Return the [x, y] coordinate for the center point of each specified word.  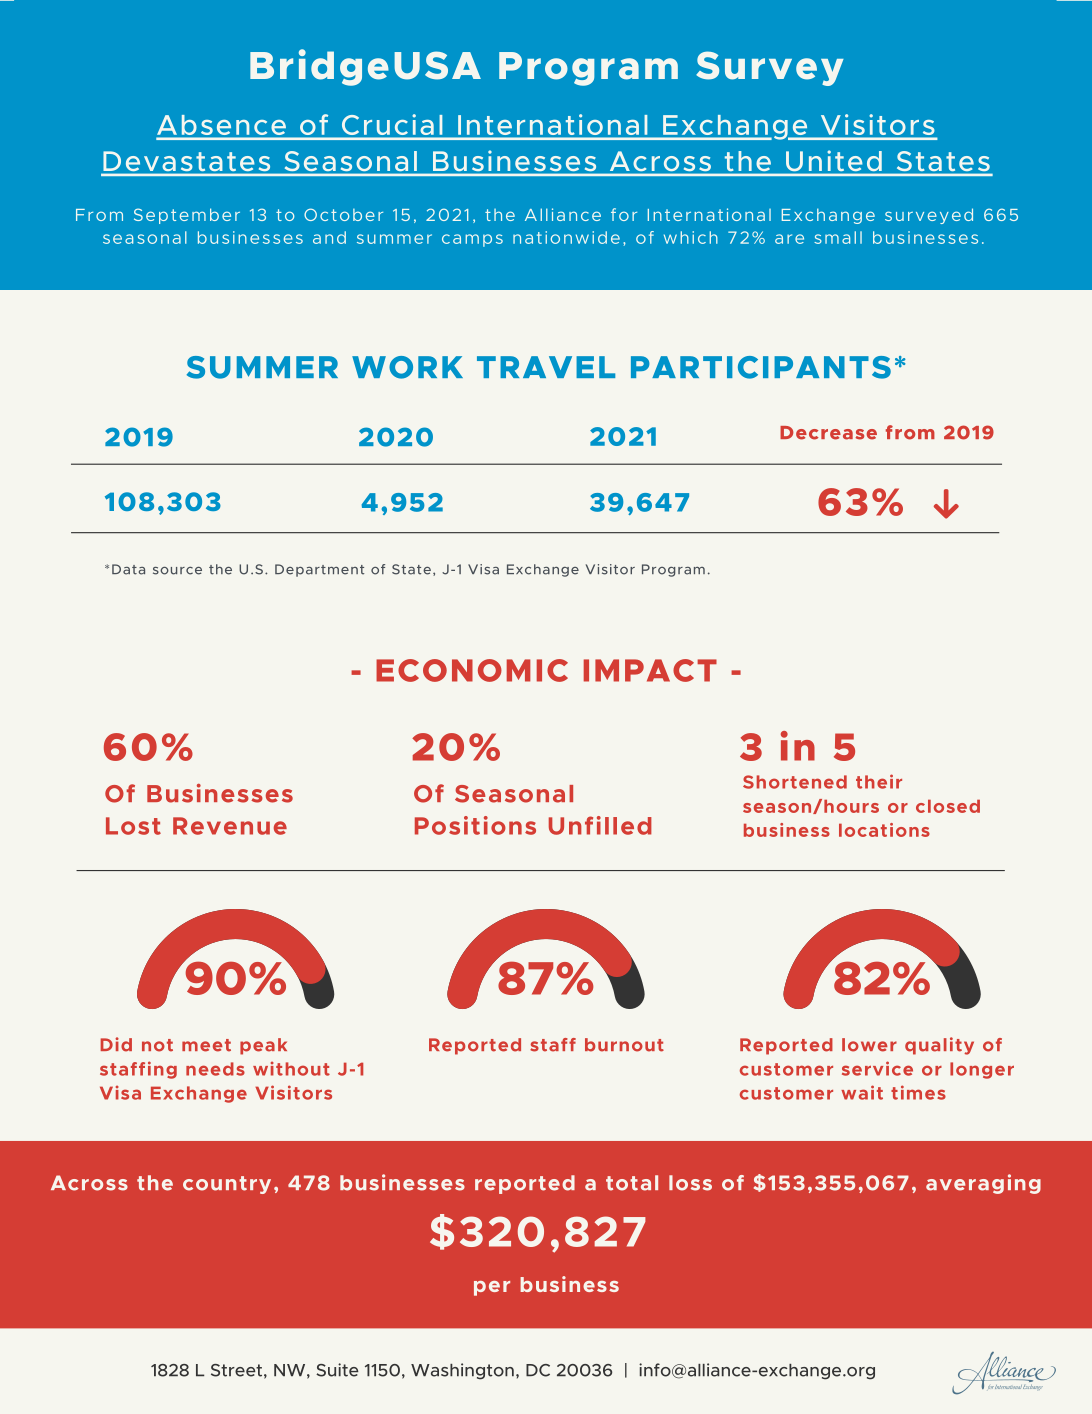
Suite [337, 1370]
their [879, 781]
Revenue [230, 826]
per [492, 1288]
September [187, 216]
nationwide [566, 237]
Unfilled [600, 825]
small [838, 237]
